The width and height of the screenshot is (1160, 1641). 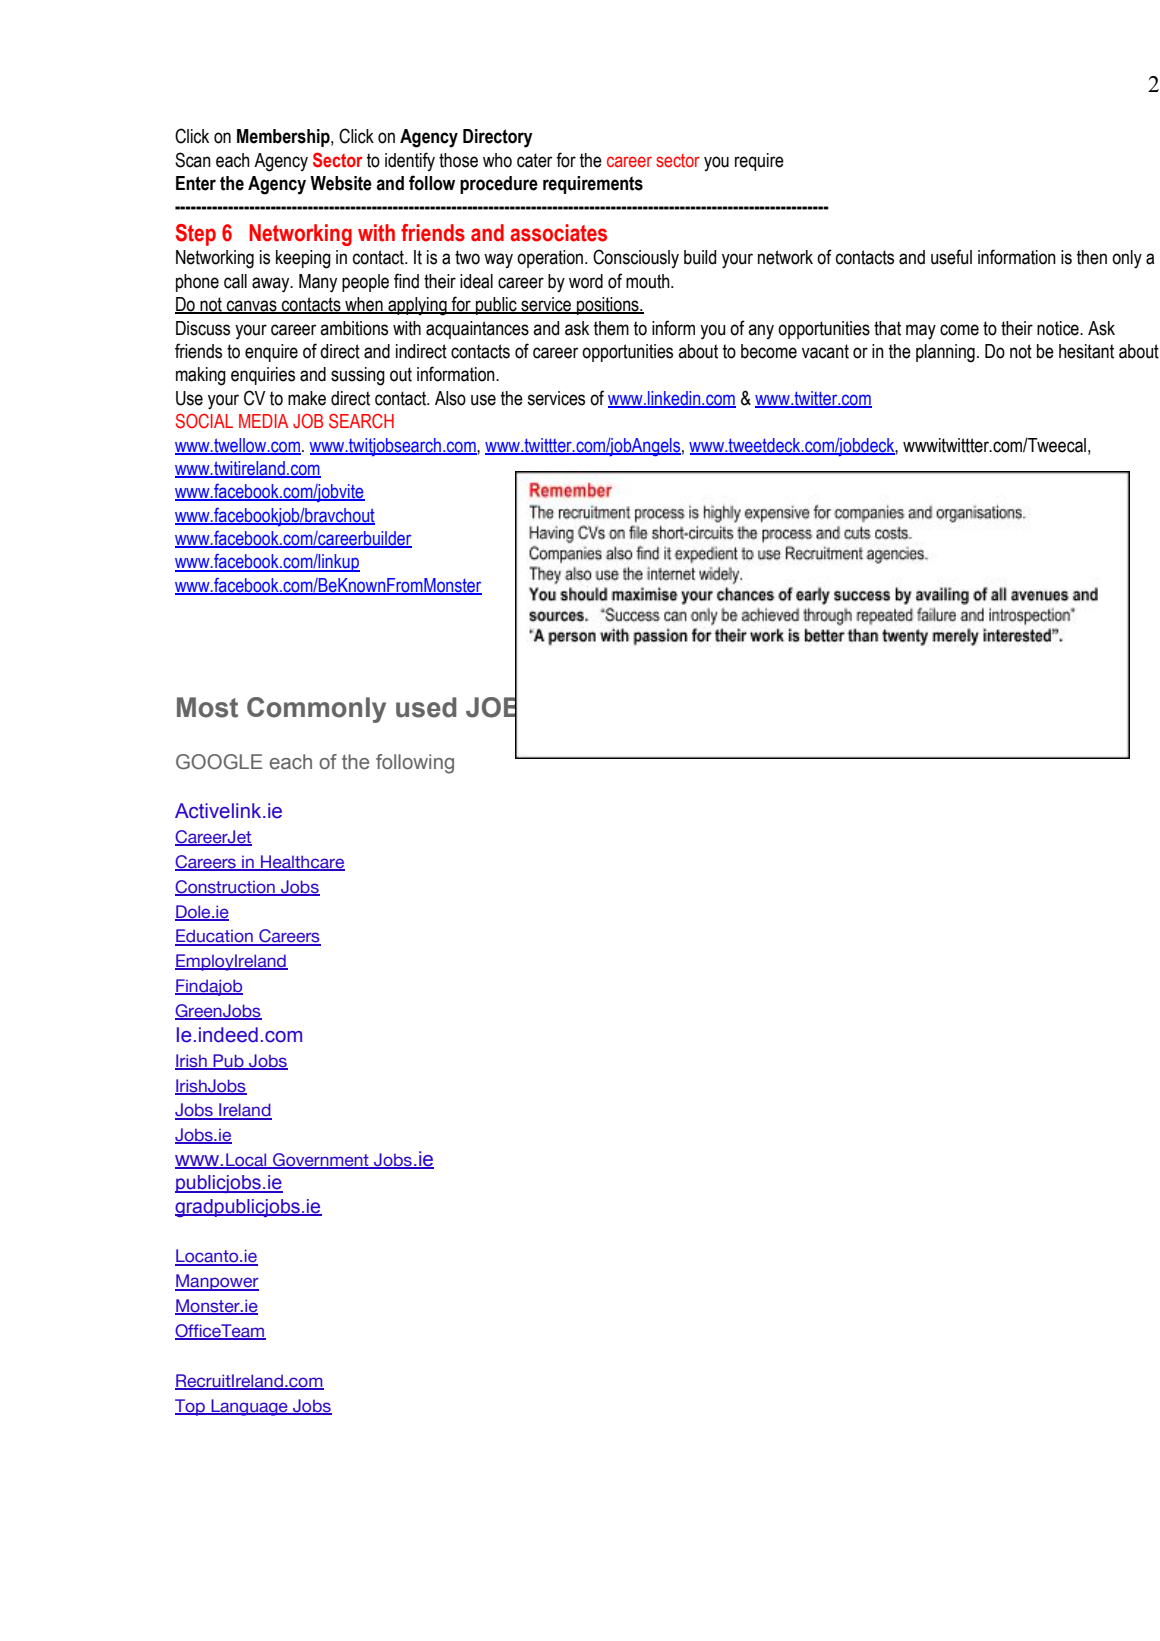 What do you see at coordinates (321, 1161) in the screenshot?
I see `Government` at bounding box center [321, 1161].
